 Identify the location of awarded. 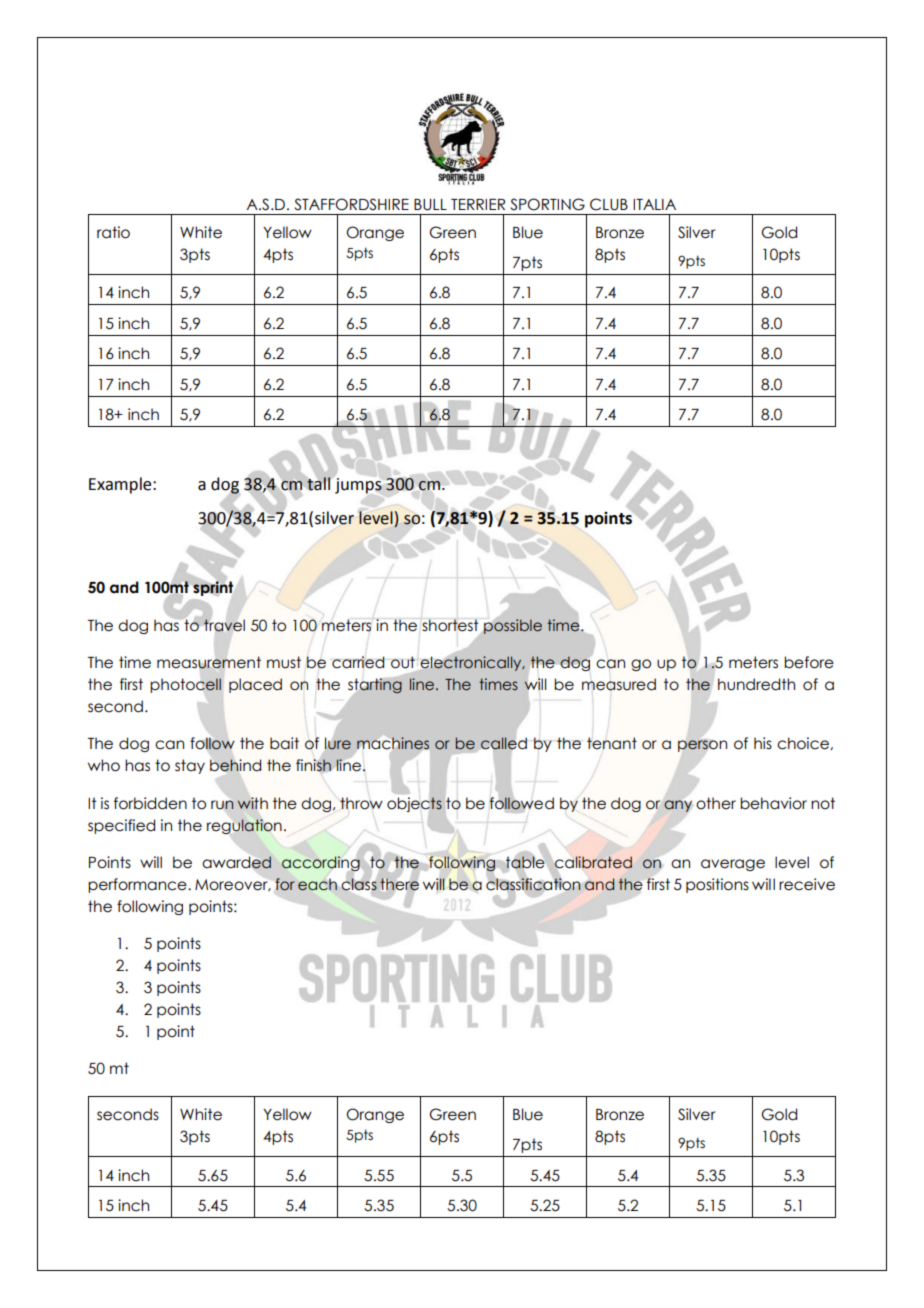
(237, 862).
